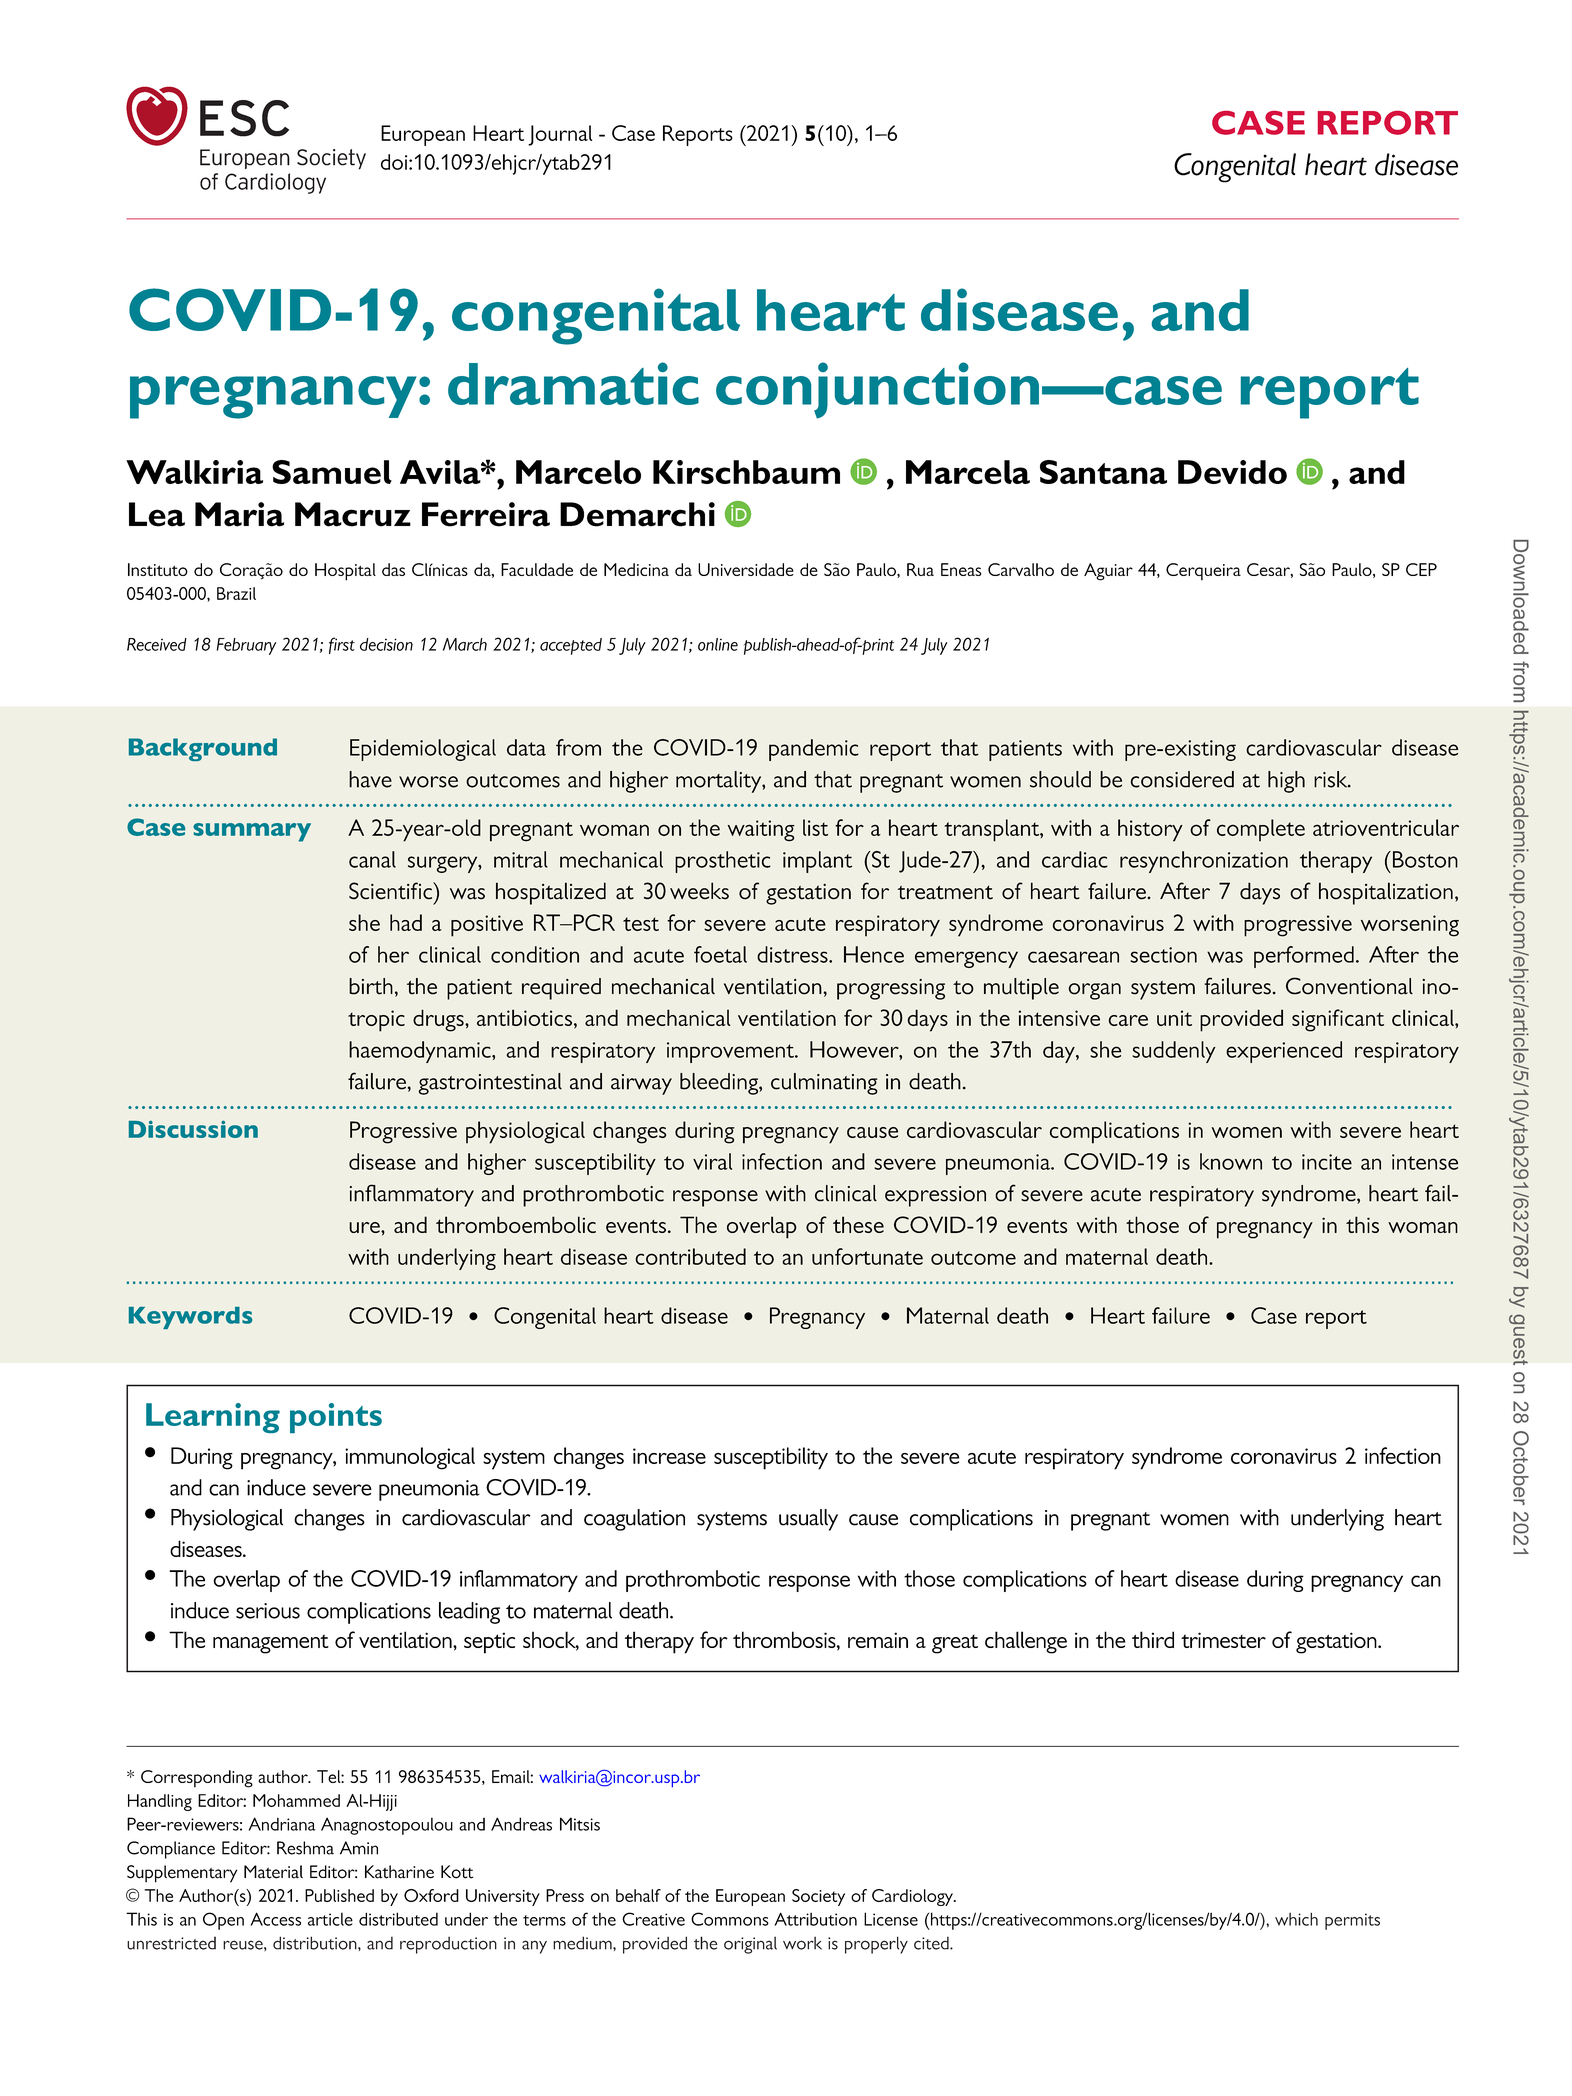  What do you see at coordinates (731, 1052) in the screenshot?
I see `improvement` at bounding box center [731, 1052].
